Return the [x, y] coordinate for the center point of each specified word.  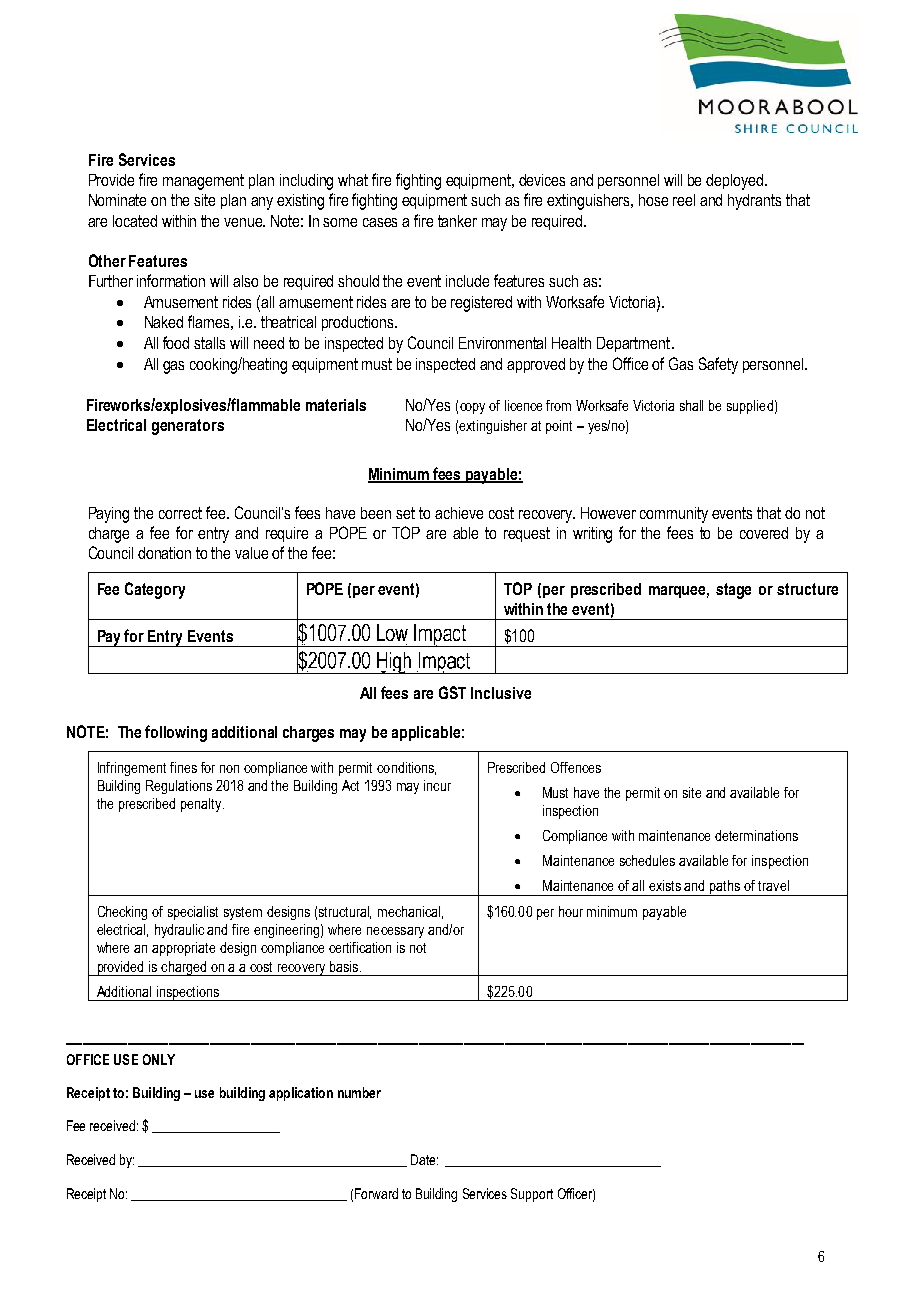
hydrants [754, 202]
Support [532, 1195]
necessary [395, 932]
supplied [750, 407]
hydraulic [179, 931]
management [203, 182]
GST [452, 692]
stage [733, 591]
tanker [457, 221]
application [301, 1094]
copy [472, 408]
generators [188, 427]
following [176, 733]
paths [725, 888]
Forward [376, 1193]
